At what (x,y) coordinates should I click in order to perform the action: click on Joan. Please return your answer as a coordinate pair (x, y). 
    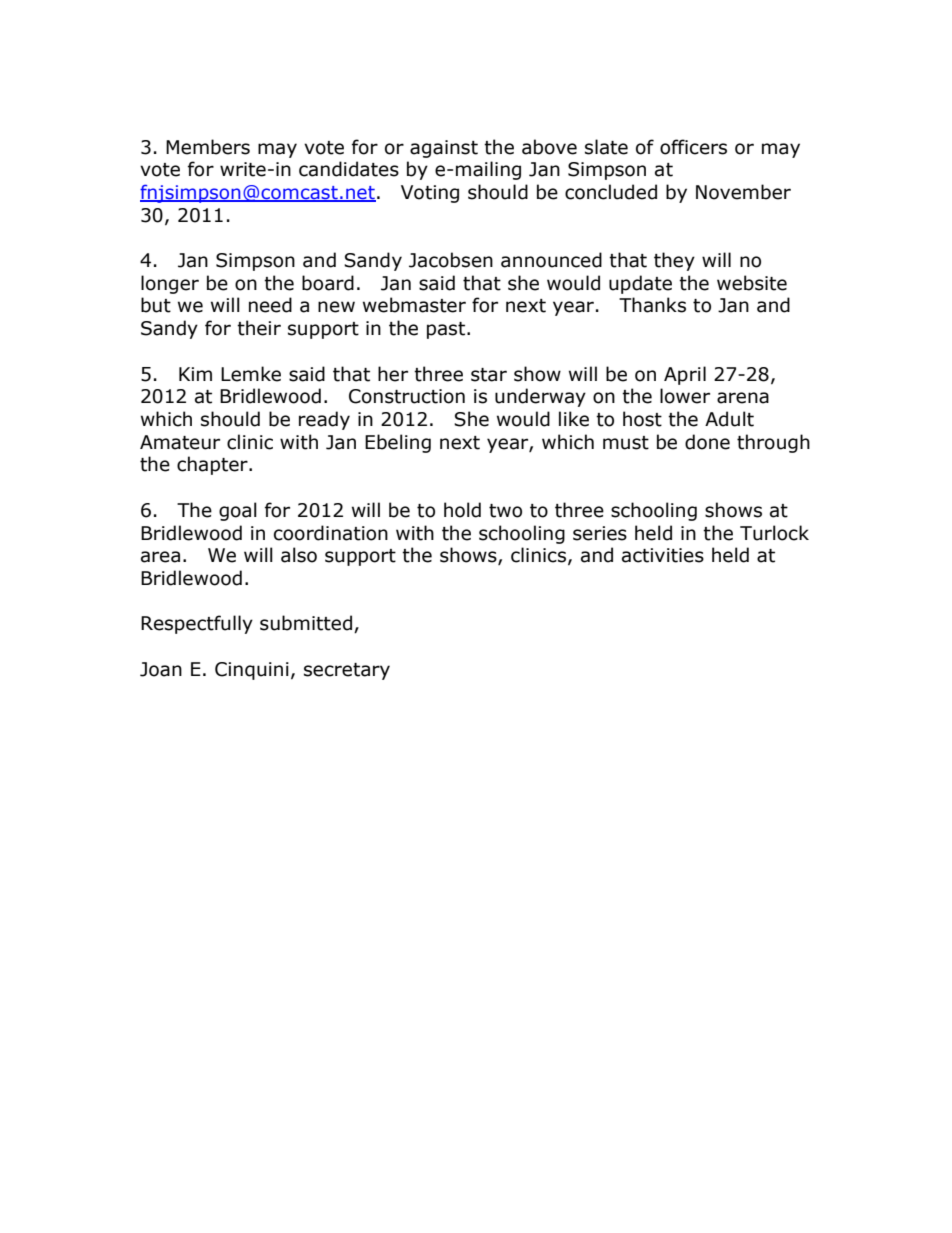
    Looking at the image, I should click on (161, 669).
